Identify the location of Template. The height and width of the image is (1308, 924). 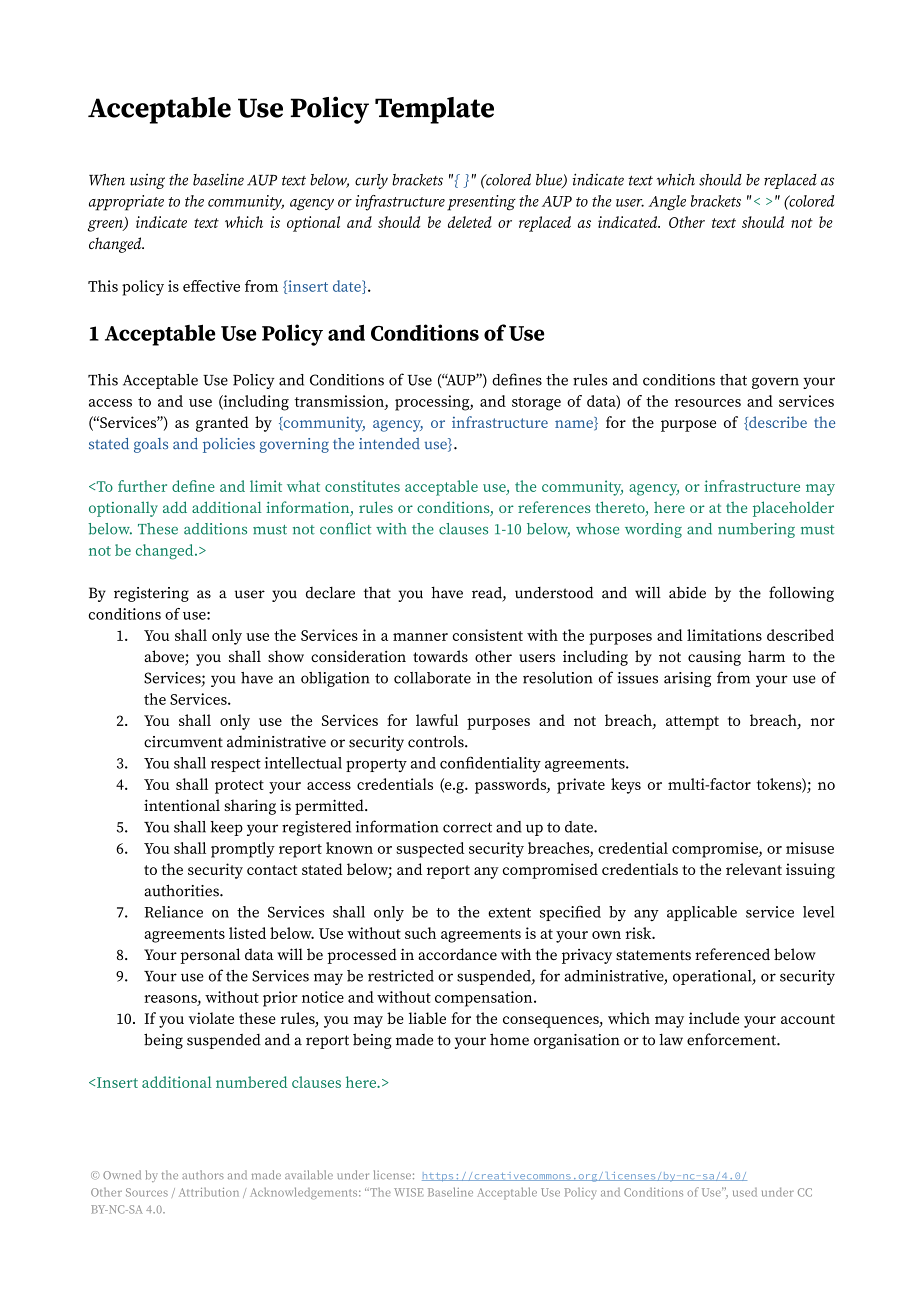
(434, 110).
